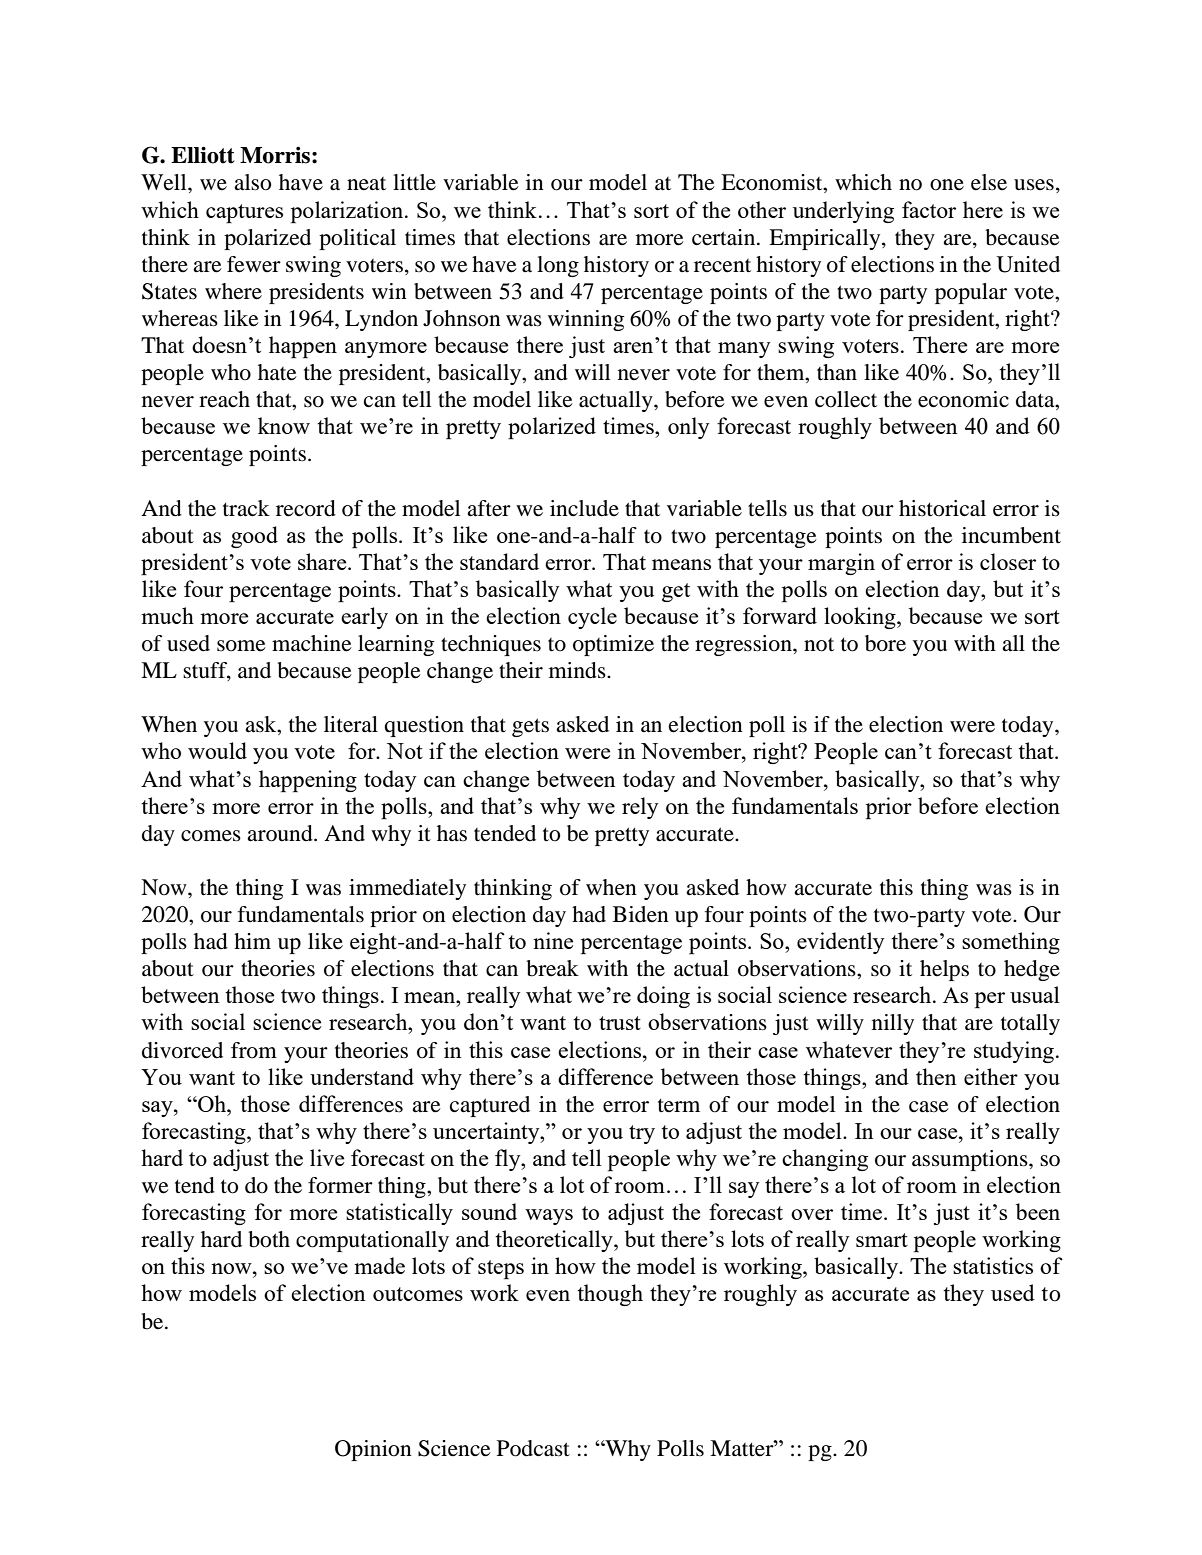 Image resolution: width=1202 pixels, height=1555 pixels. I want to click on statistics, so click(993, 1265).
